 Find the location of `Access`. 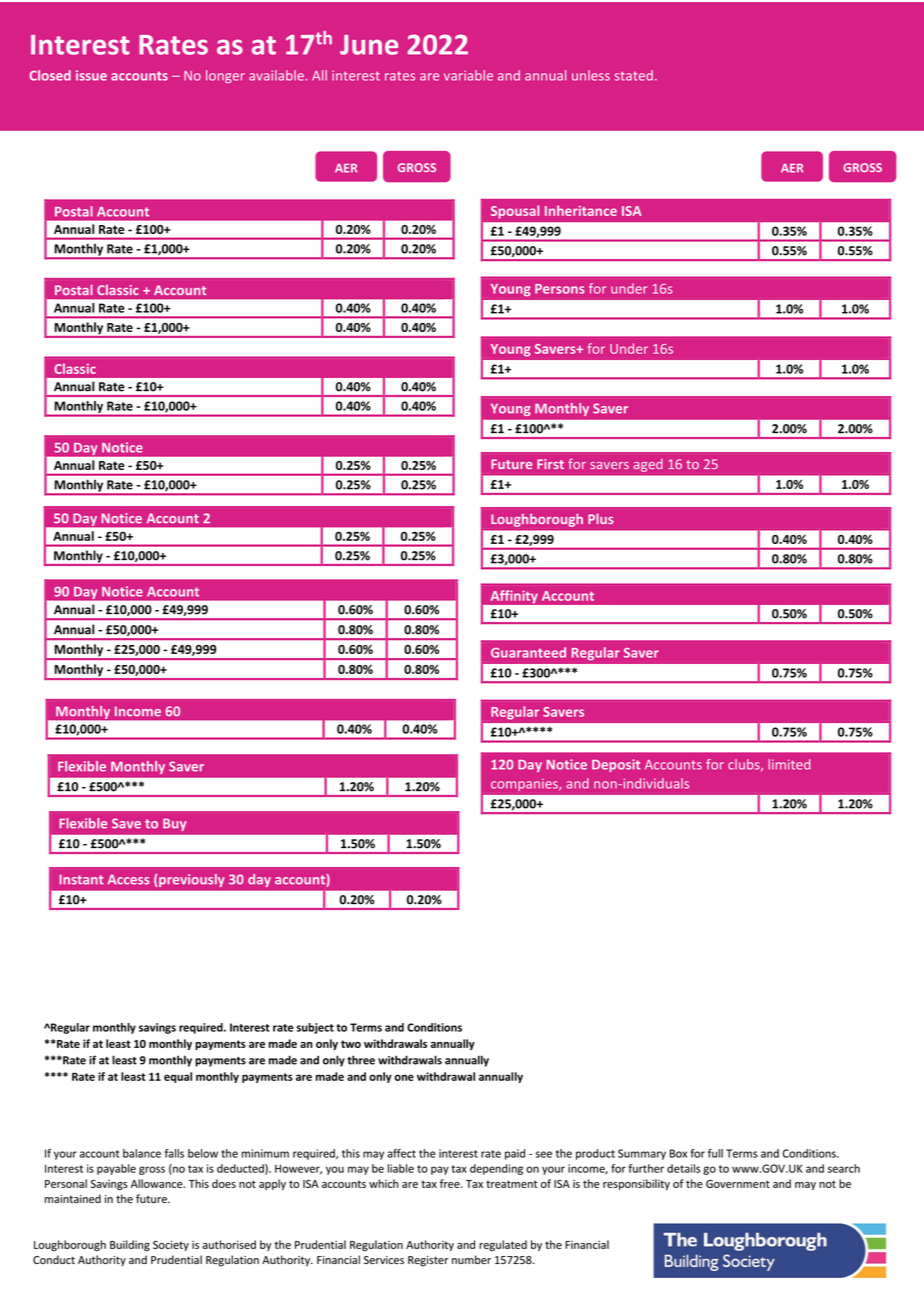

Access is located at coordinates (129, 879).
